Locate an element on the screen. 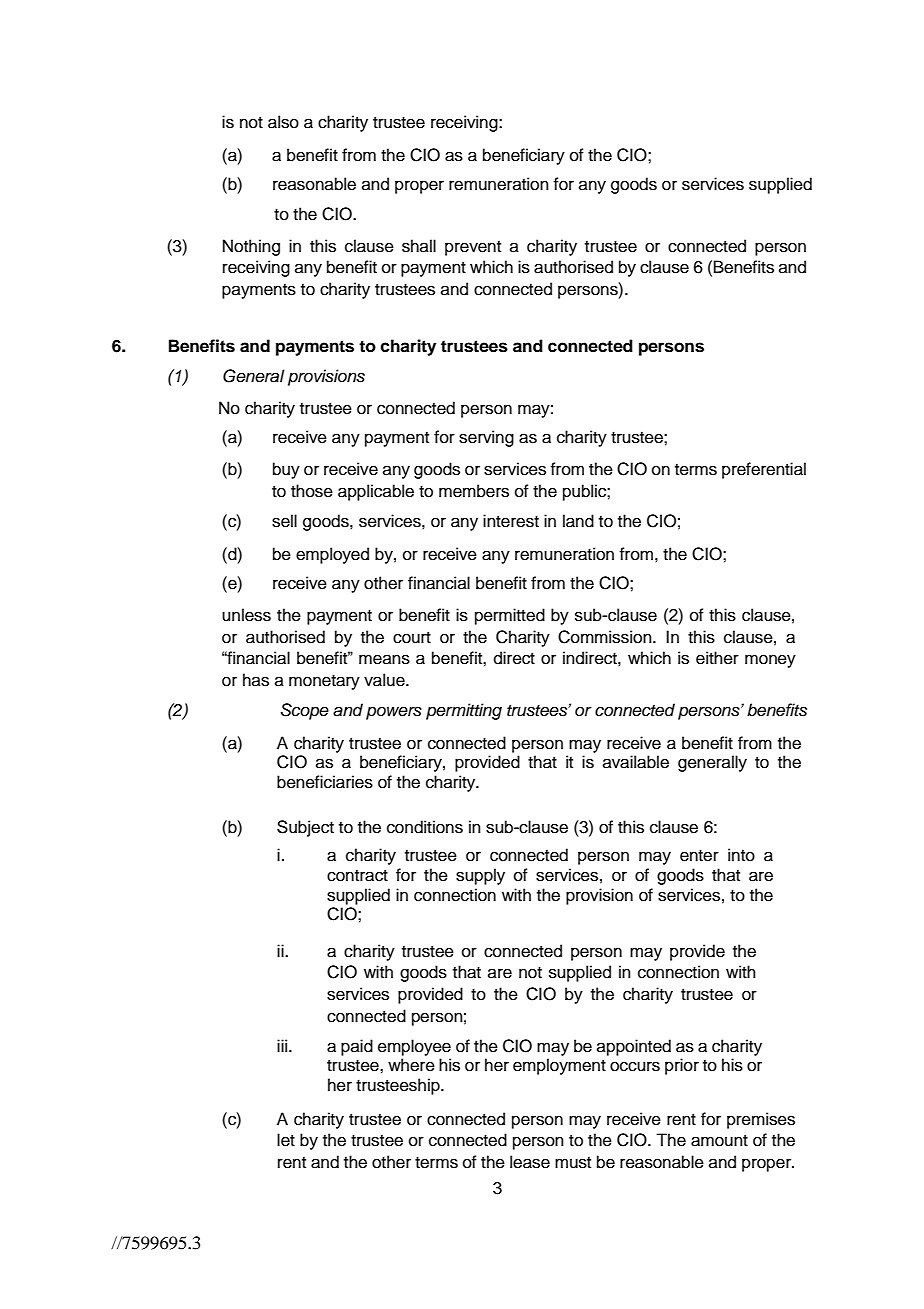  shall is located at coordinates (419, 246).
